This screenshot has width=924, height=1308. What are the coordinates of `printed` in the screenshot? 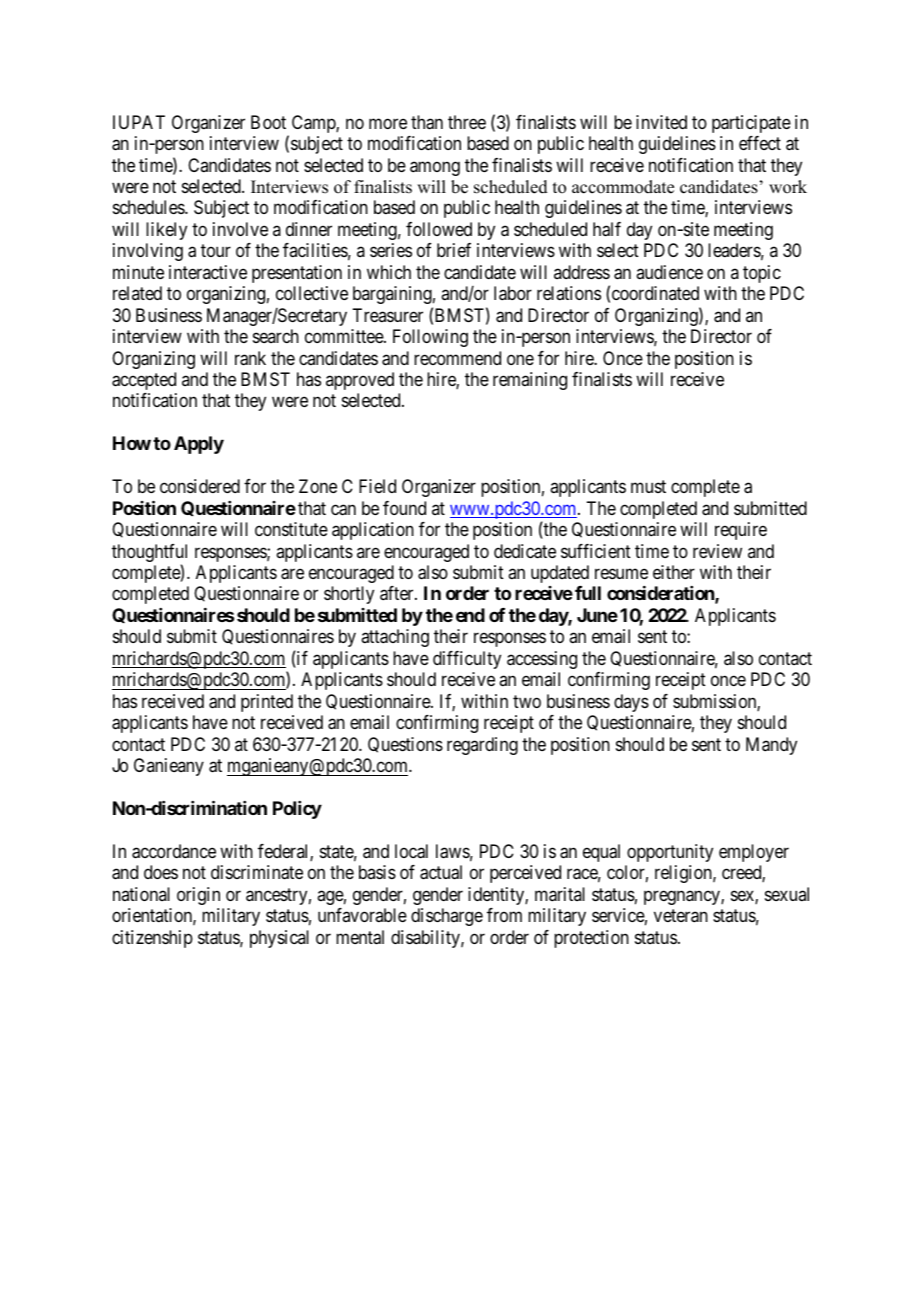 It's located at (267, 703).
